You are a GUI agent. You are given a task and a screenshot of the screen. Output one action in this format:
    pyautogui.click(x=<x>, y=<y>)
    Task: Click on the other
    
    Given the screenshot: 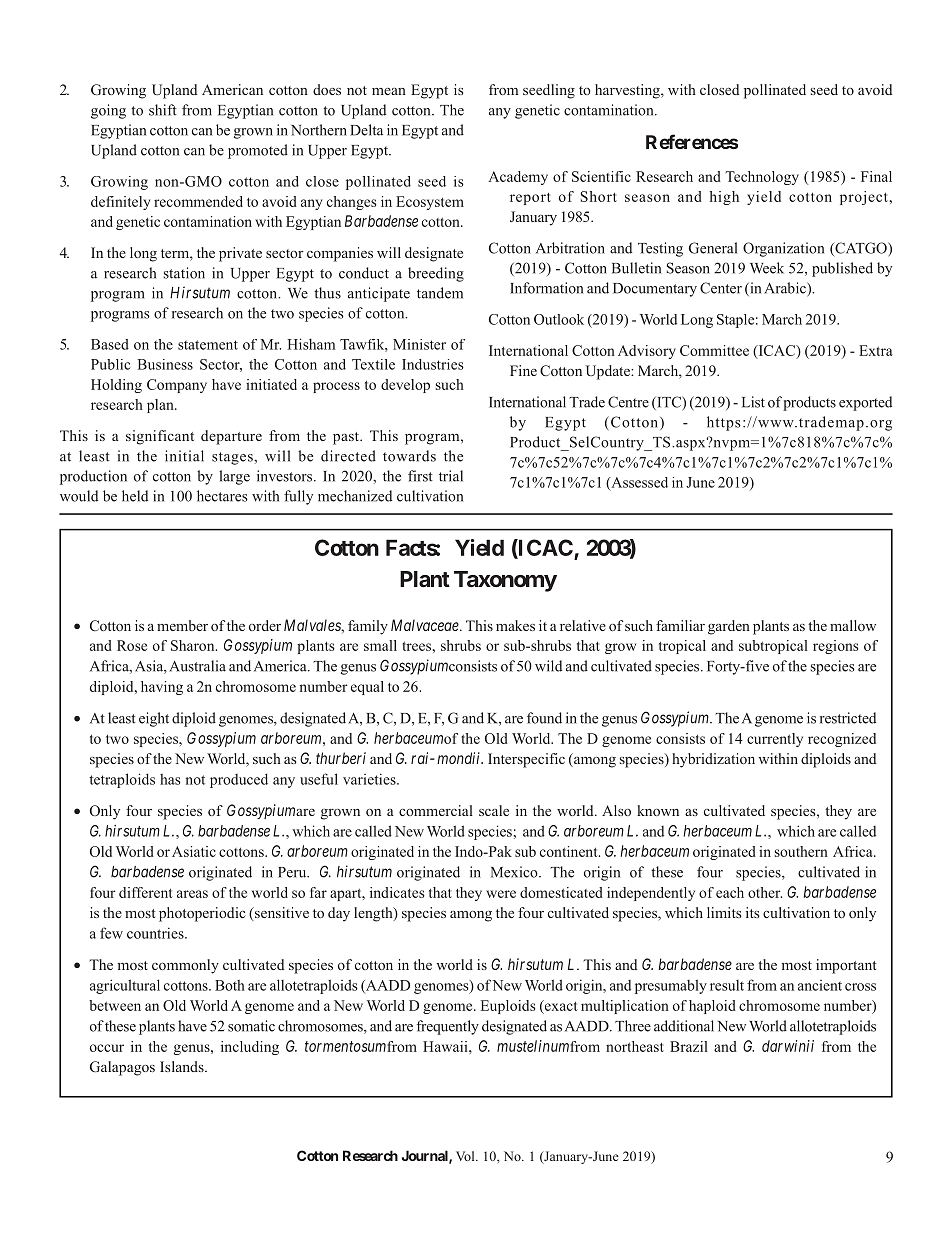 What is the action you would take?
    pyautogui.click(x=765, y=892)
